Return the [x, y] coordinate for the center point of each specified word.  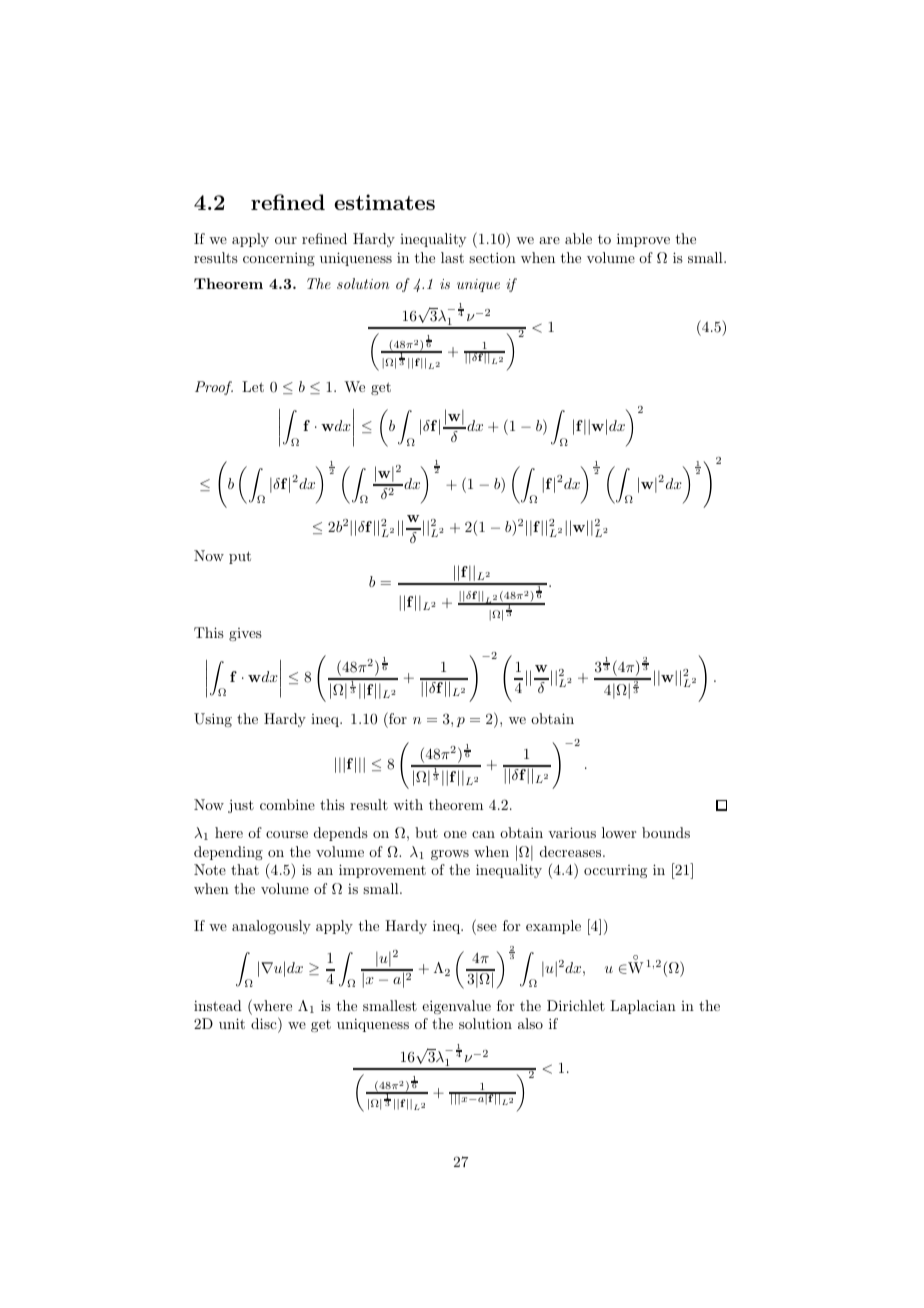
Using [213, 720]
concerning [279, 259]
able [578, 238]
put [240, 557]
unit [232, 1023]
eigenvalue [456, 1007]
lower [619, 832]
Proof [214, 388]
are [549, 240]
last [452, 257]
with [408, 804]
